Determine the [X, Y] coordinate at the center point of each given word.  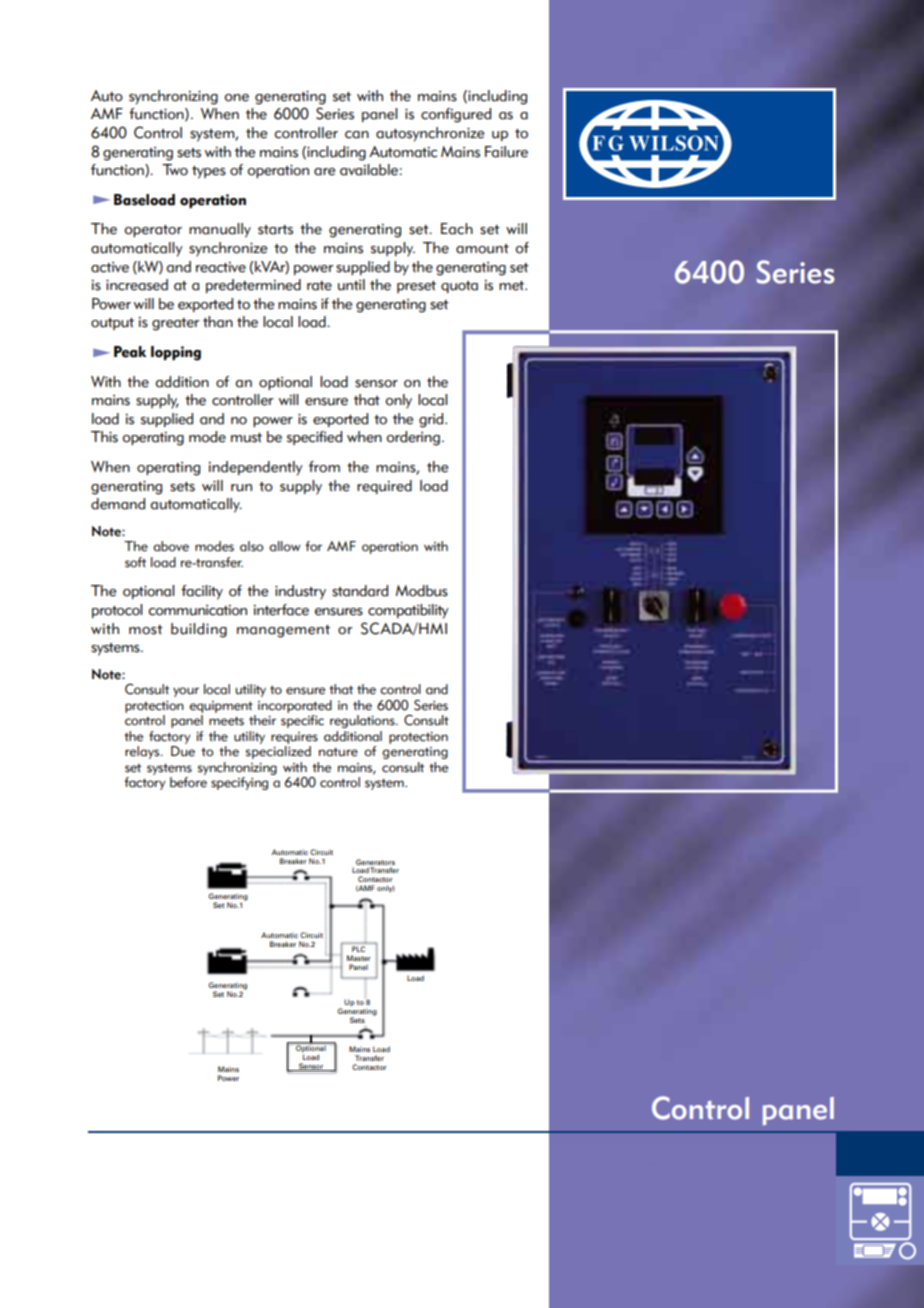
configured [456, 115]
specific [302, 721]
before [188, 782]
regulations [363, 721]
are [324, 172]
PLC [358, 949]
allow [285, 546]
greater [176, 324]
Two [175, 170]
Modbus [422, 591]
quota [459, 287]
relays [143, 752]
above [171, 546]
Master [359, 958]
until [351, 285]
